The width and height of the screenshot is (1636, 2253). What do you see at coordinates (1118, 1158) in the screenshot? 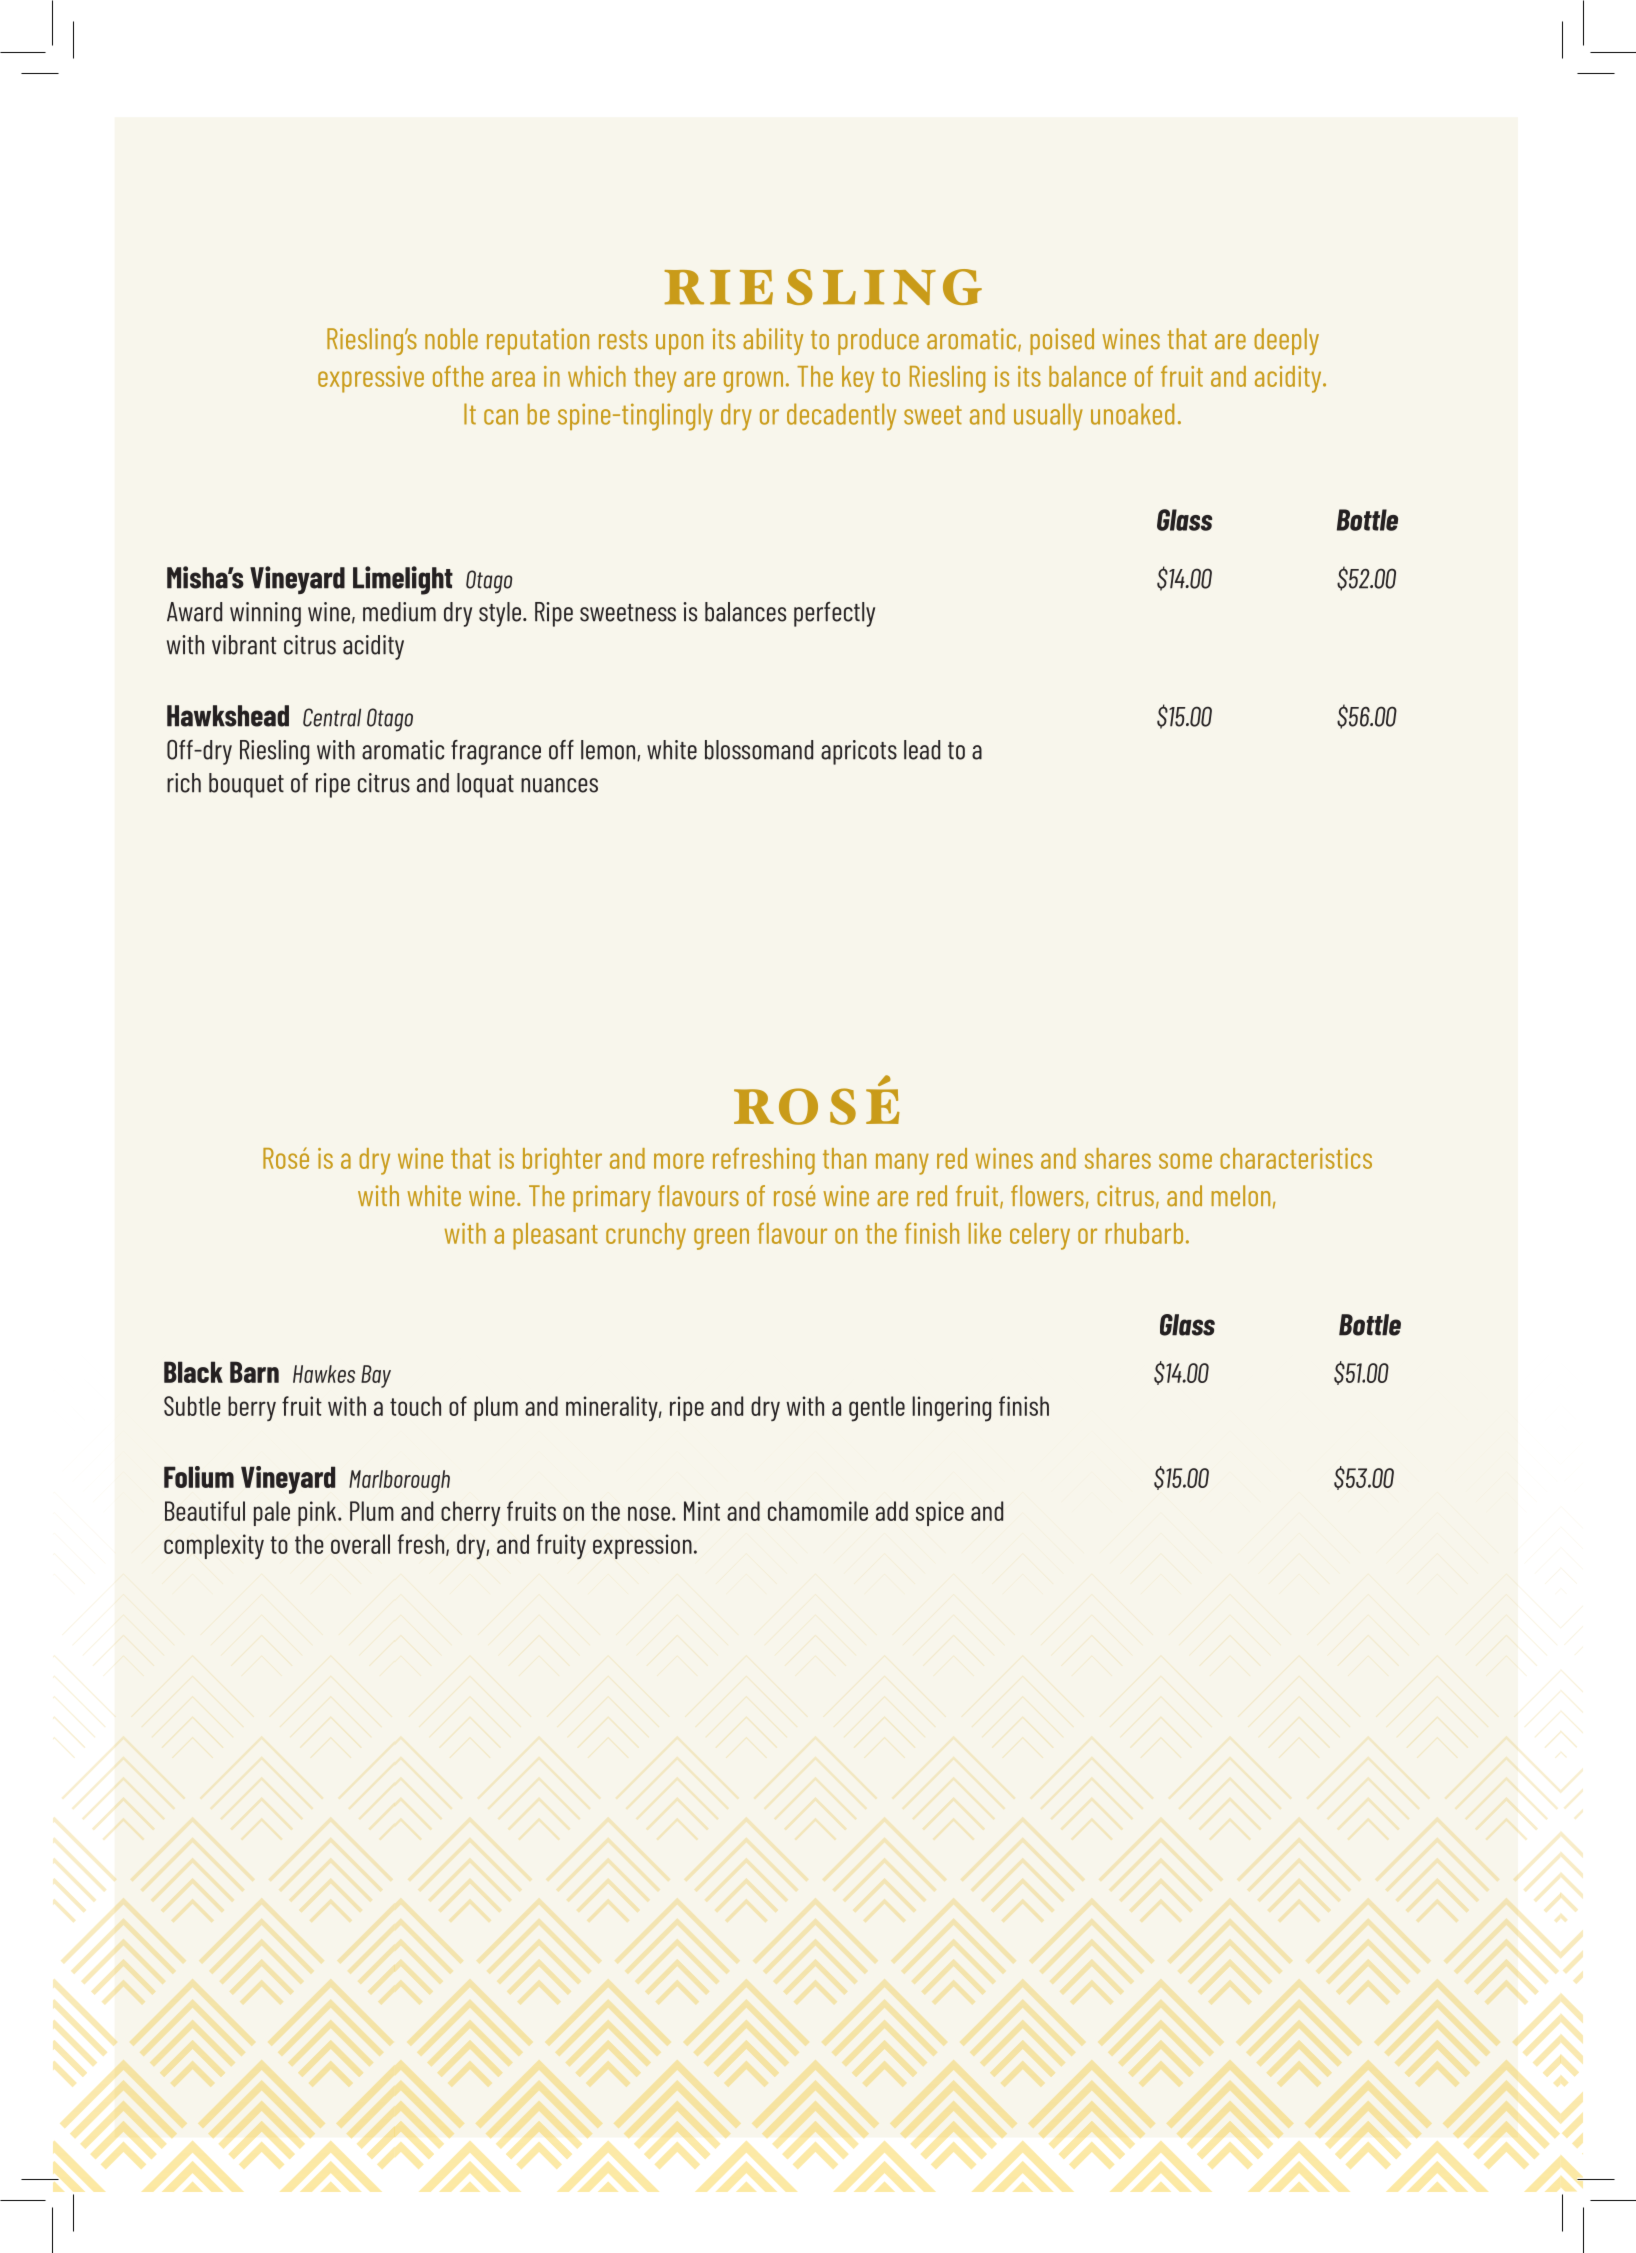
I see `shares` at bounding box center [1118, 1158].
